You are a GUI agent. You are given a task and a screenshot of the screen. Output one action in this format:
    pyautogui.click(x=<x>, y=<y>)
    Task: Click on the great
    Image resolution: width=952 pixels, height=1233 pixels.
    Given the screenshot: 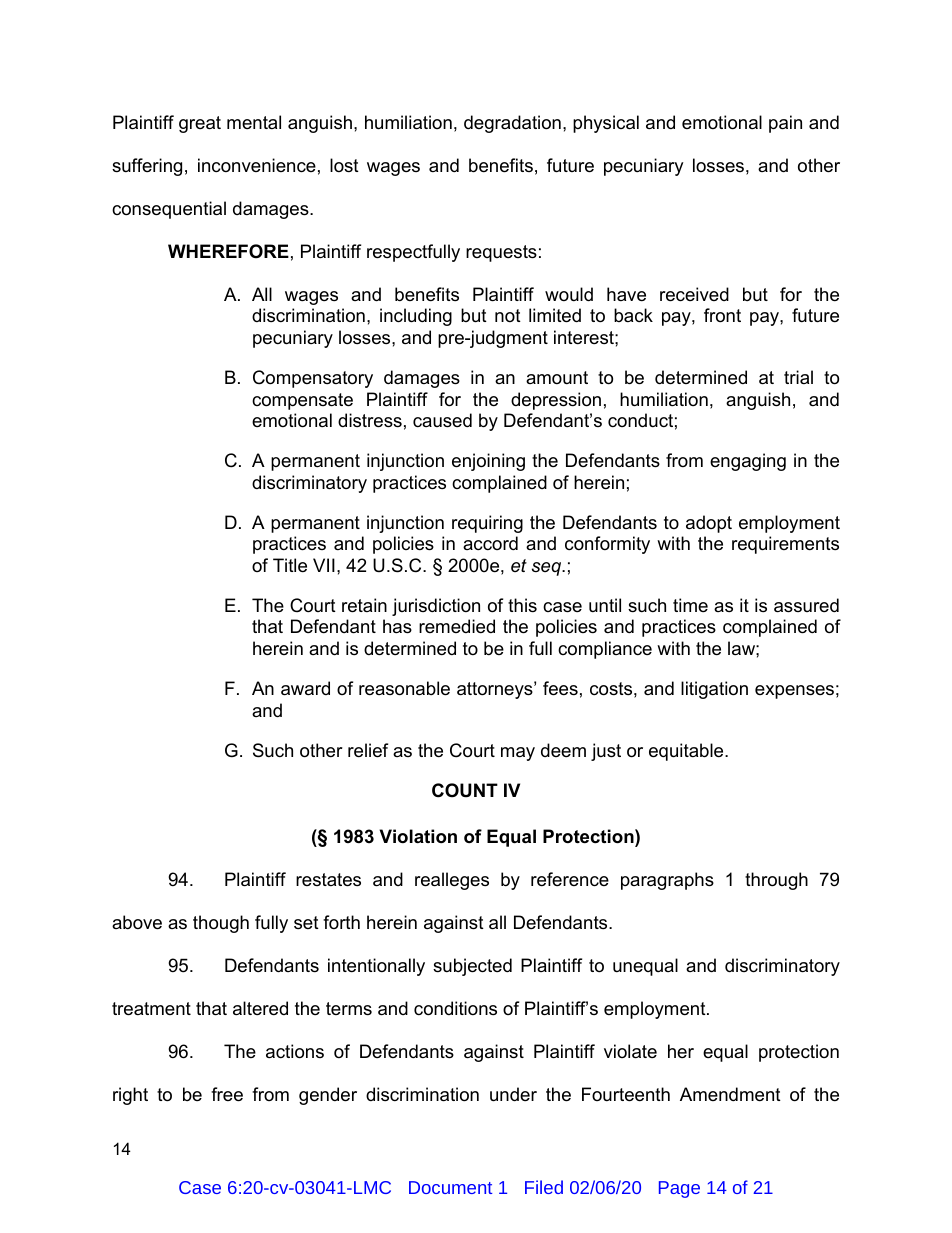 What is the action you would take?
    pyautogui.click(x=200, y=124)
